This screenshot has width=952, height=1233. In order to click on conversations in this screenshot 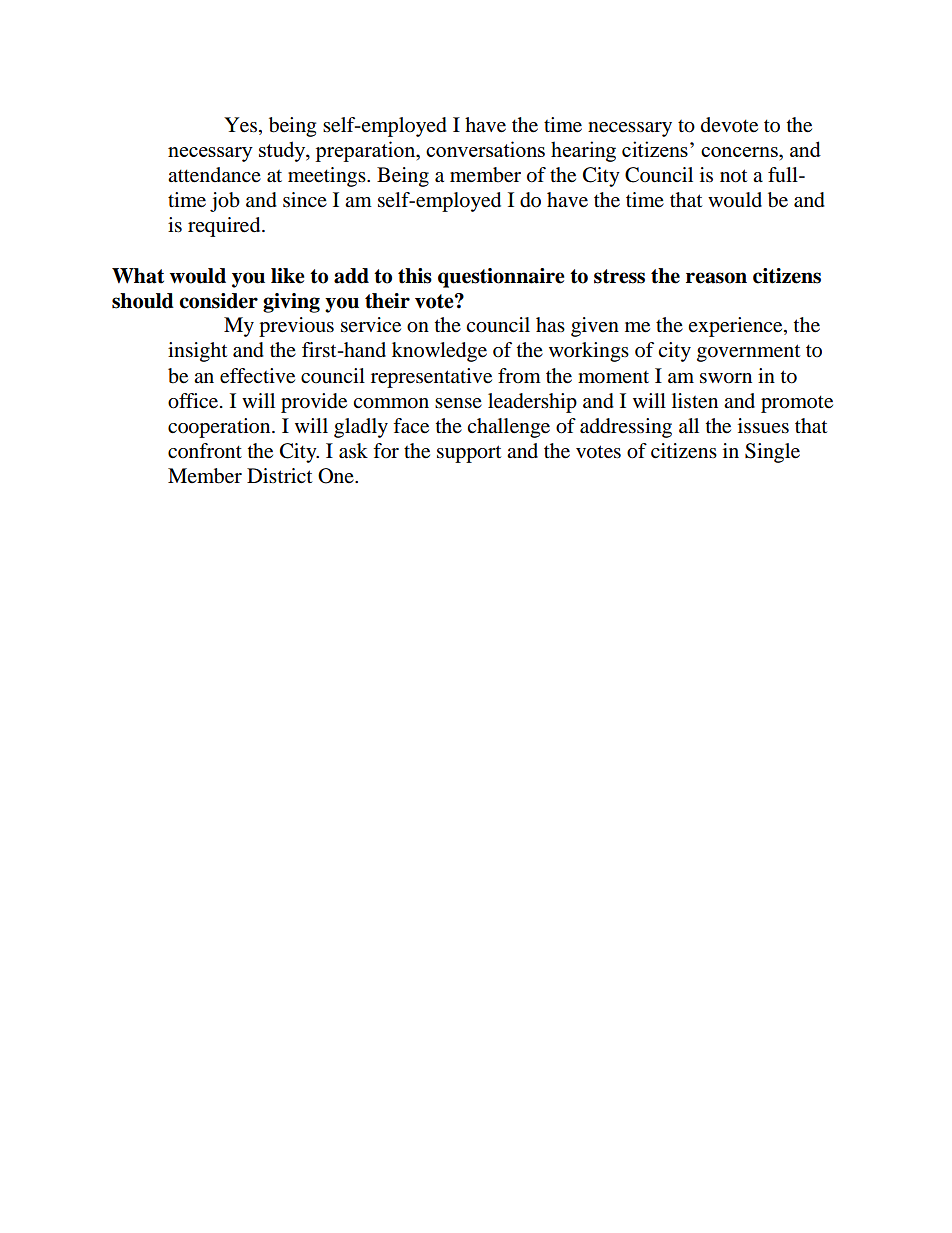, I will do `click(485, 149)`.
